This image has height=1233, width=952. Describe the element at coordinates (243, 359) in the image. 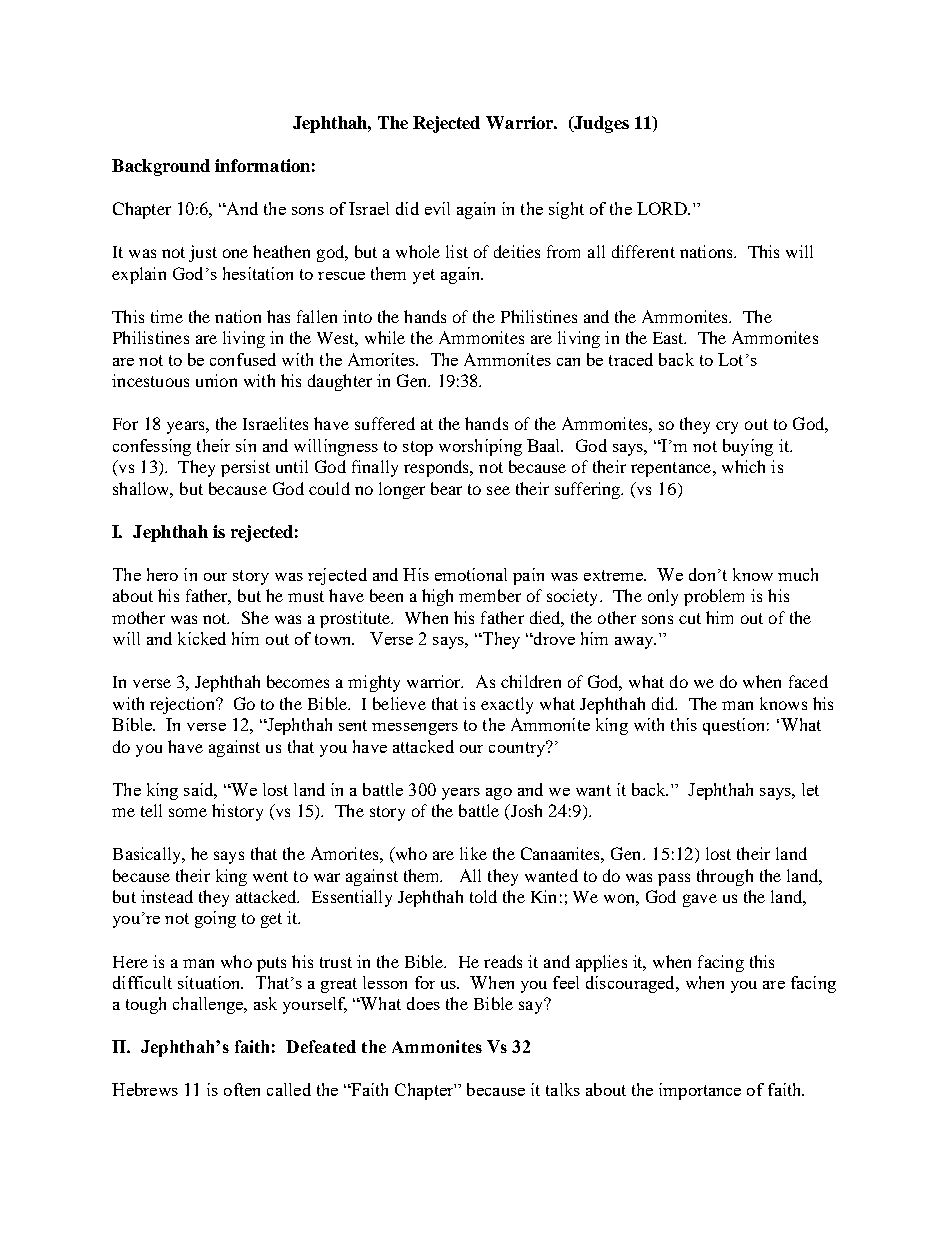

I see `confused` at that location.
